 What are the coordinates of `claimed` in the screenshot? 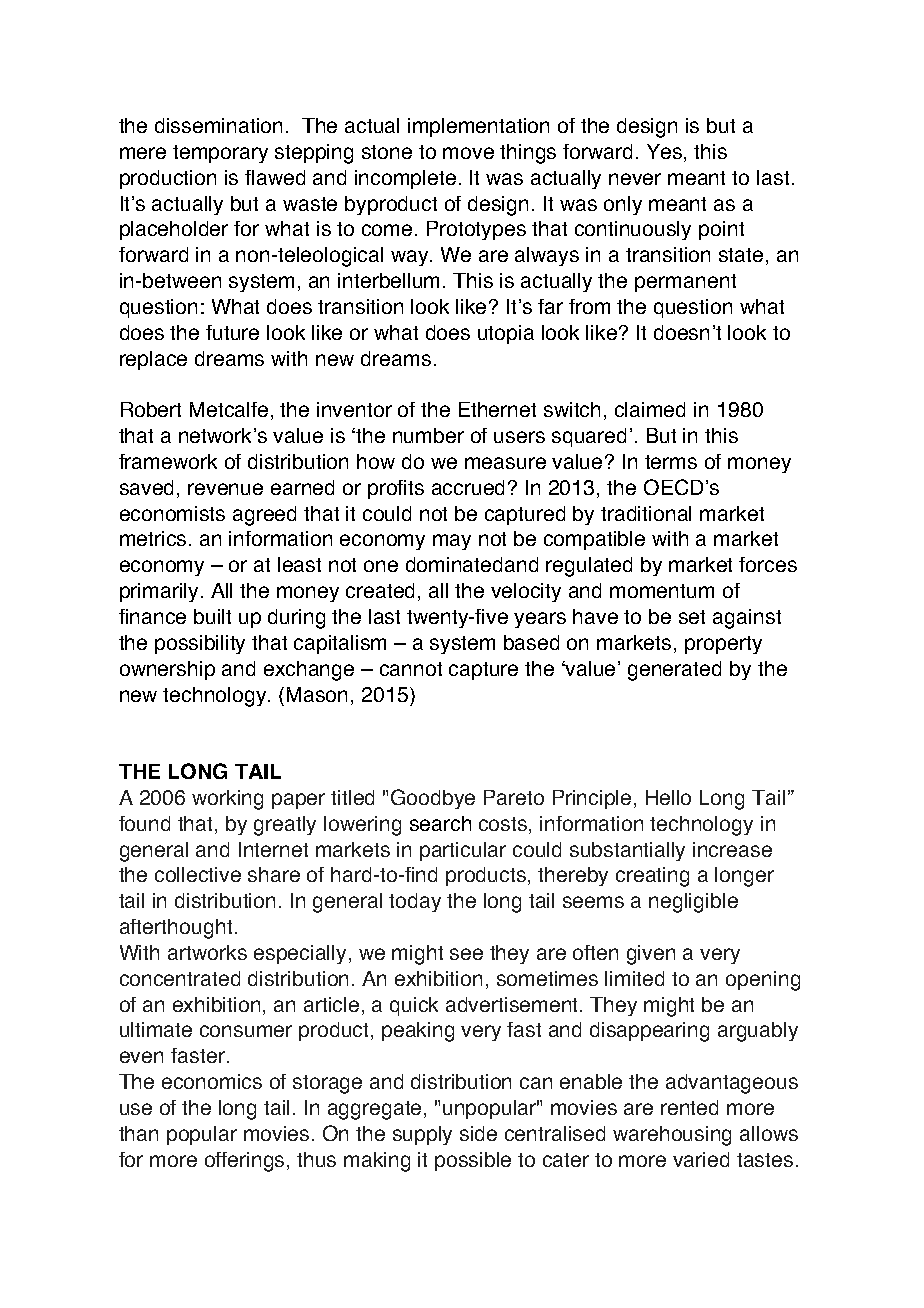 It's located at (650, 409).
